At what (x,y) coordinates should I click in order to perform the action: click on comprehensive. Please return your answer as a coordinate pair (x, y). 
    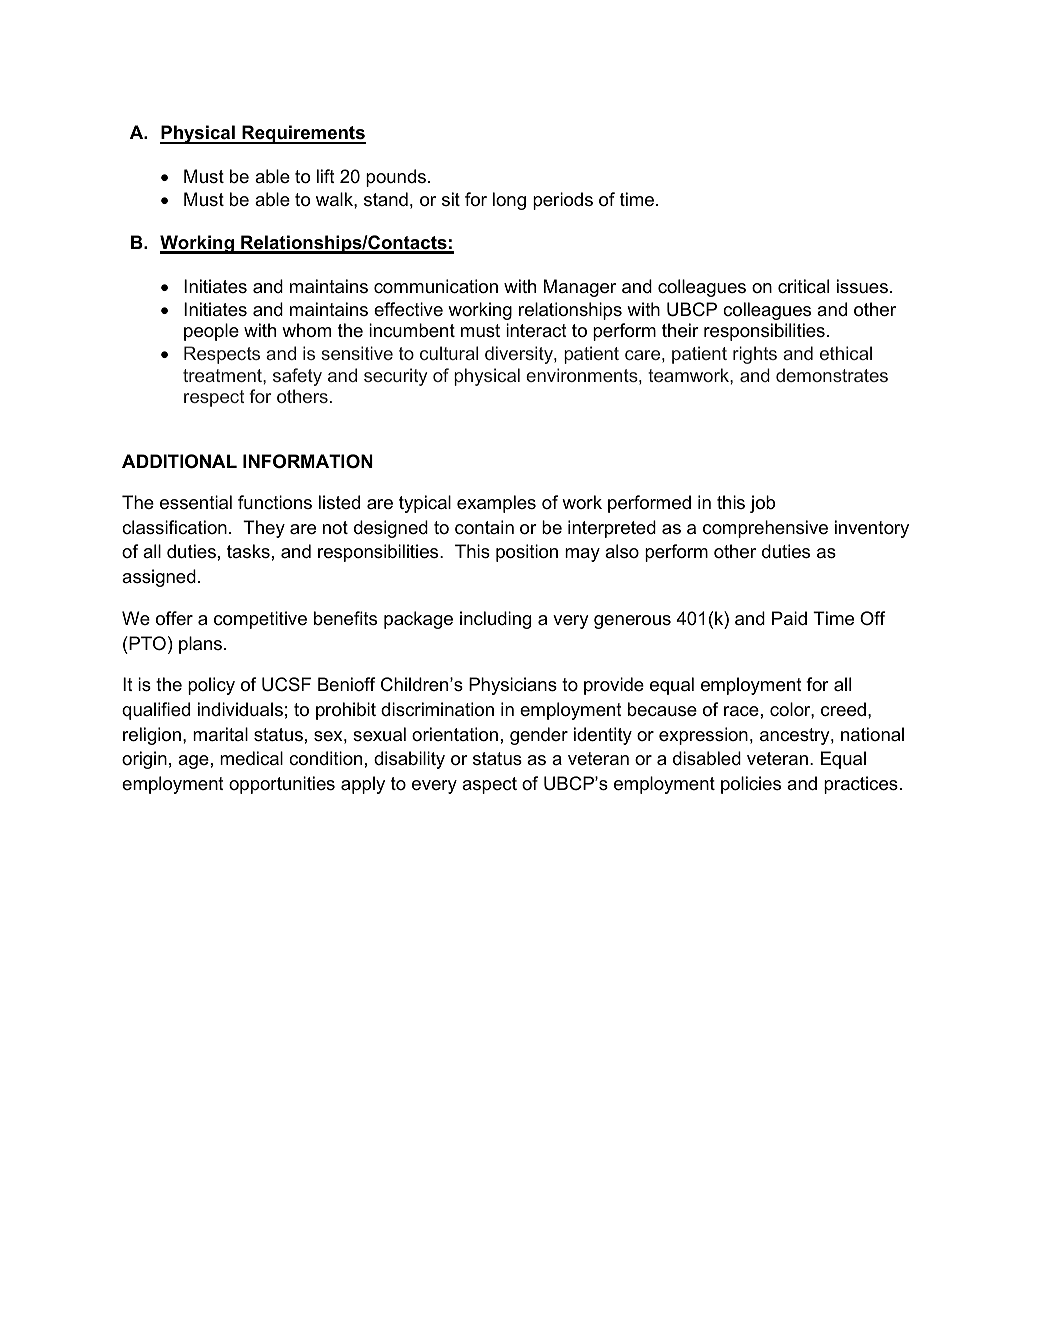
    Looking at the image, I should click on (765, 529).
